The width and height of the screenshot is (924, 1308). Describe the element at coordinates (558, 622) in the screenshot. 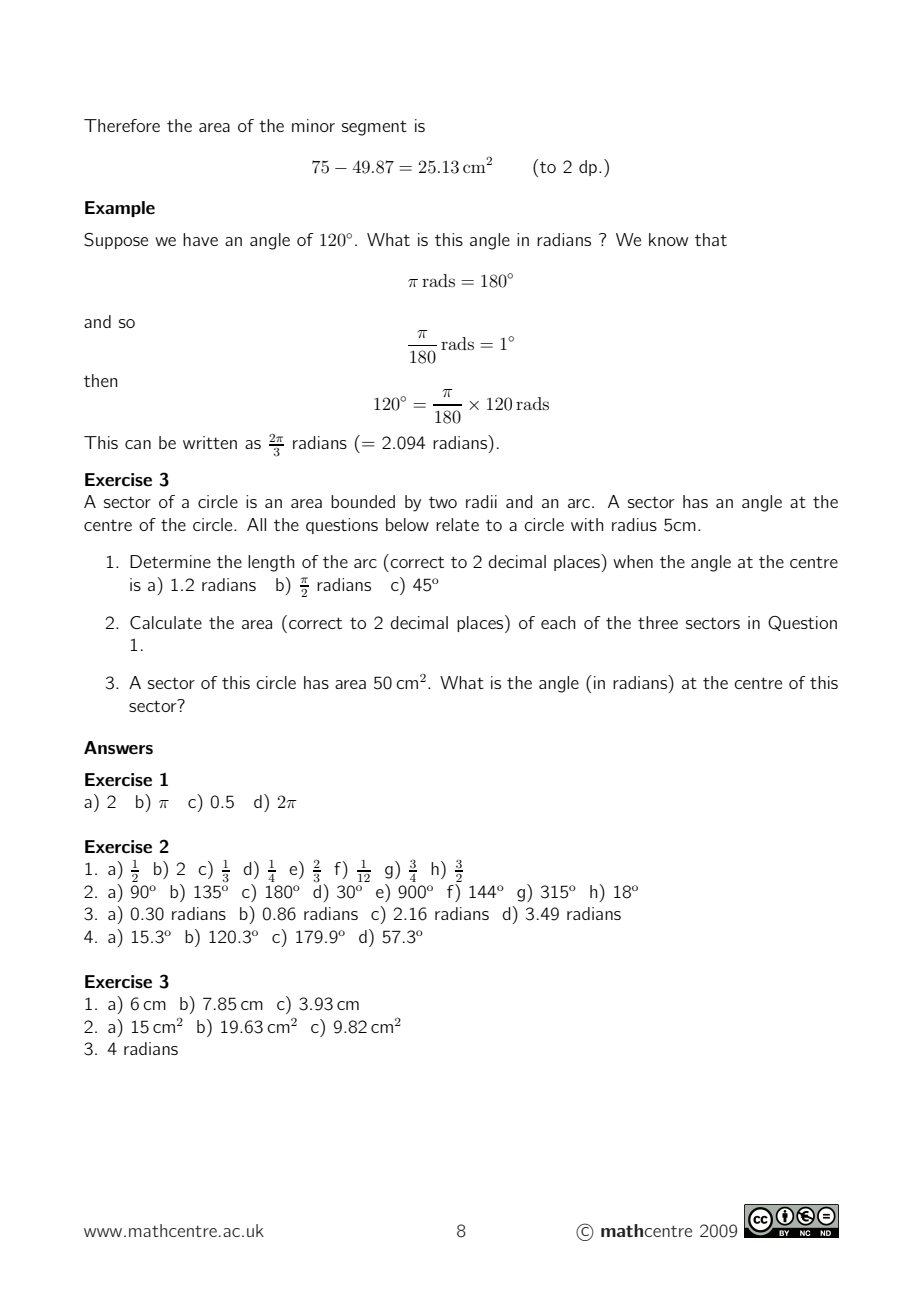

I see `each` at that location.
